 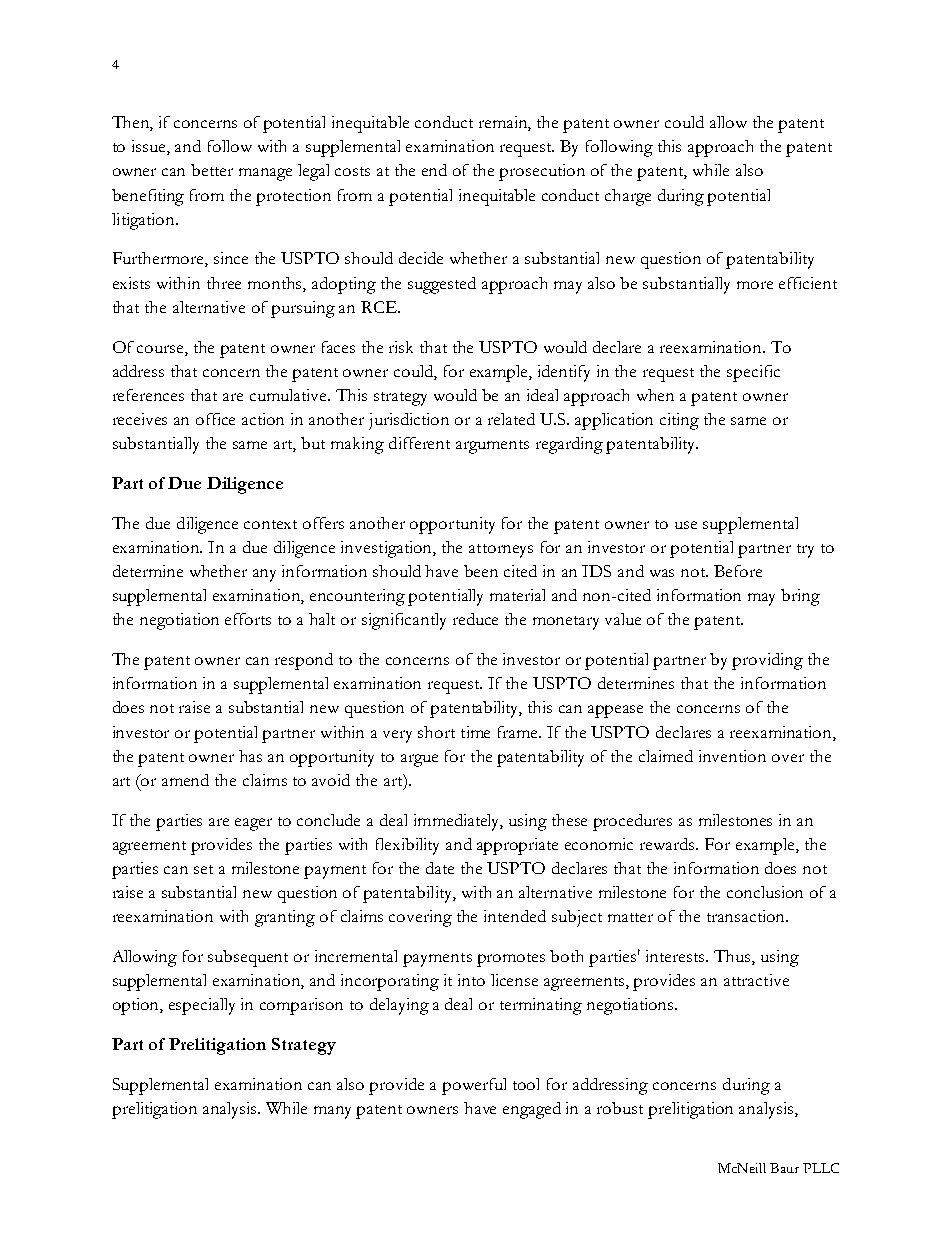 What do you see at coordinates (332, 1112) in the screenshot?
I see `many` at bounding box center [332, 1112].
